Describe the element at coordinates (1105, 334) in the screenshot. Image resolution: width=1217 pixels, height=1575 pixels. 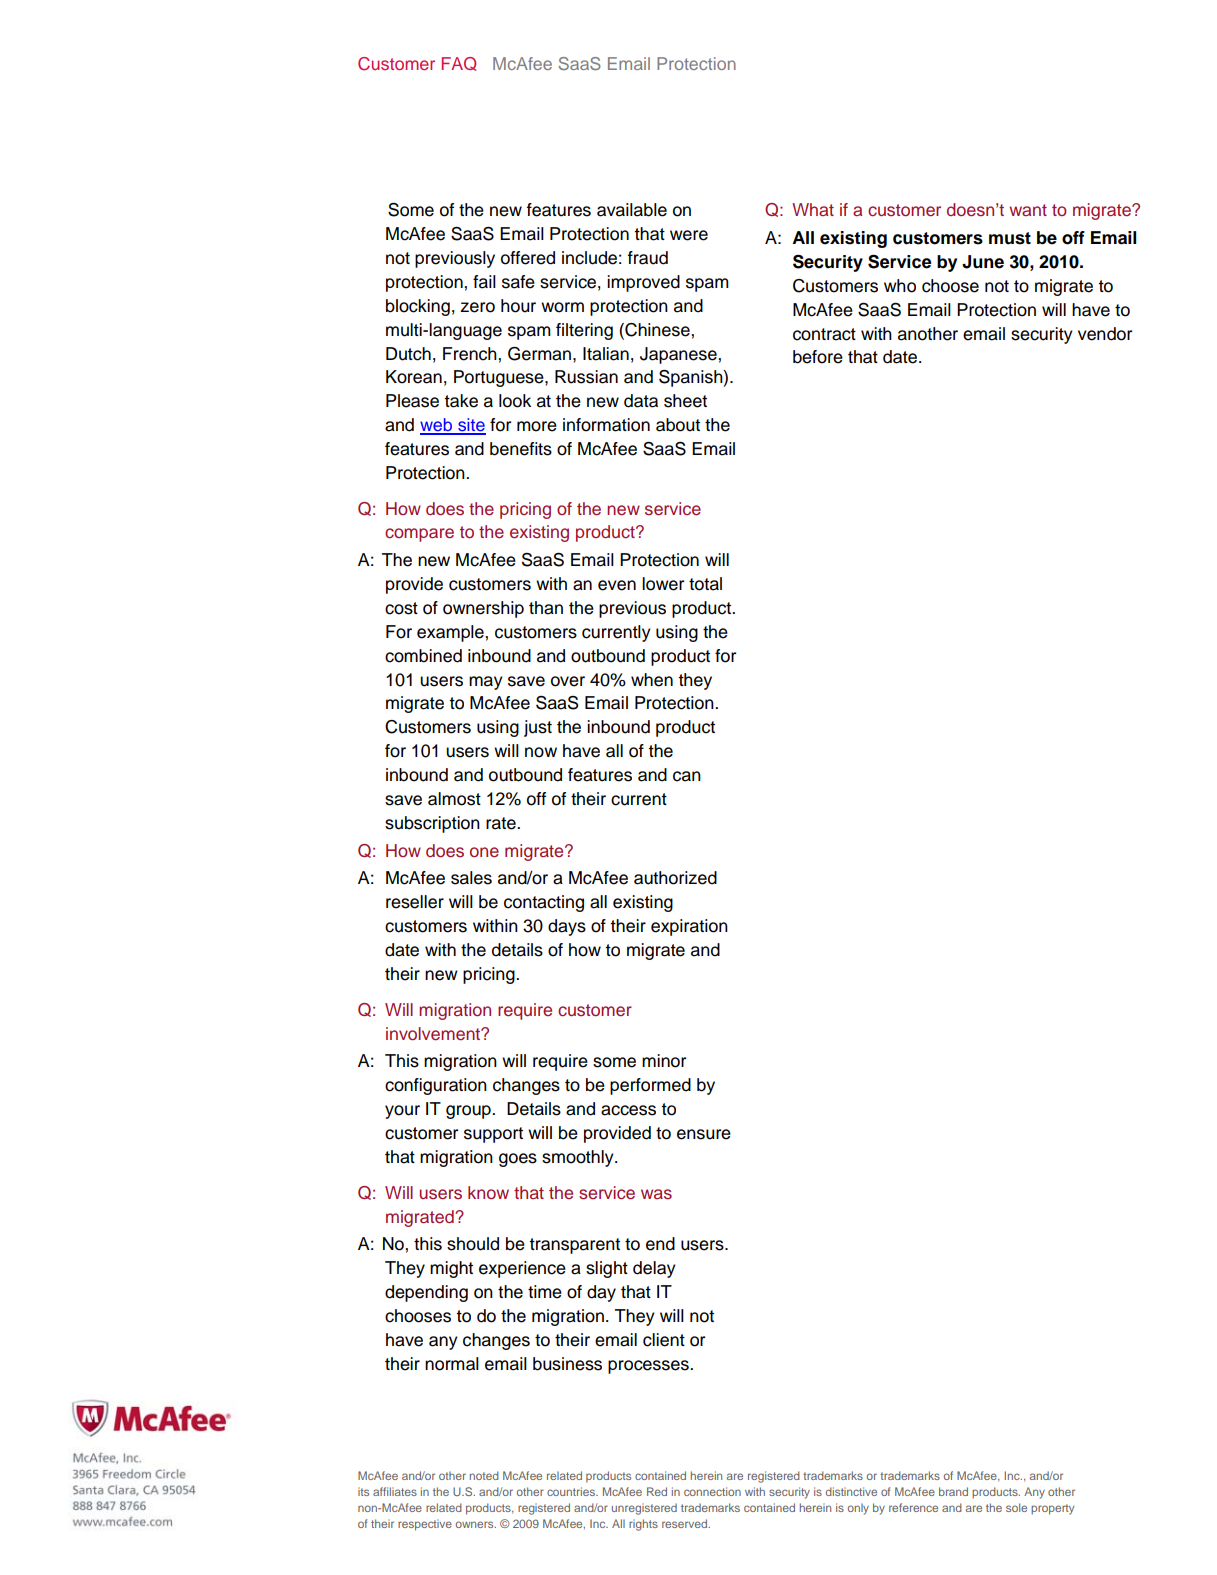
I see `vendor` at that location.
